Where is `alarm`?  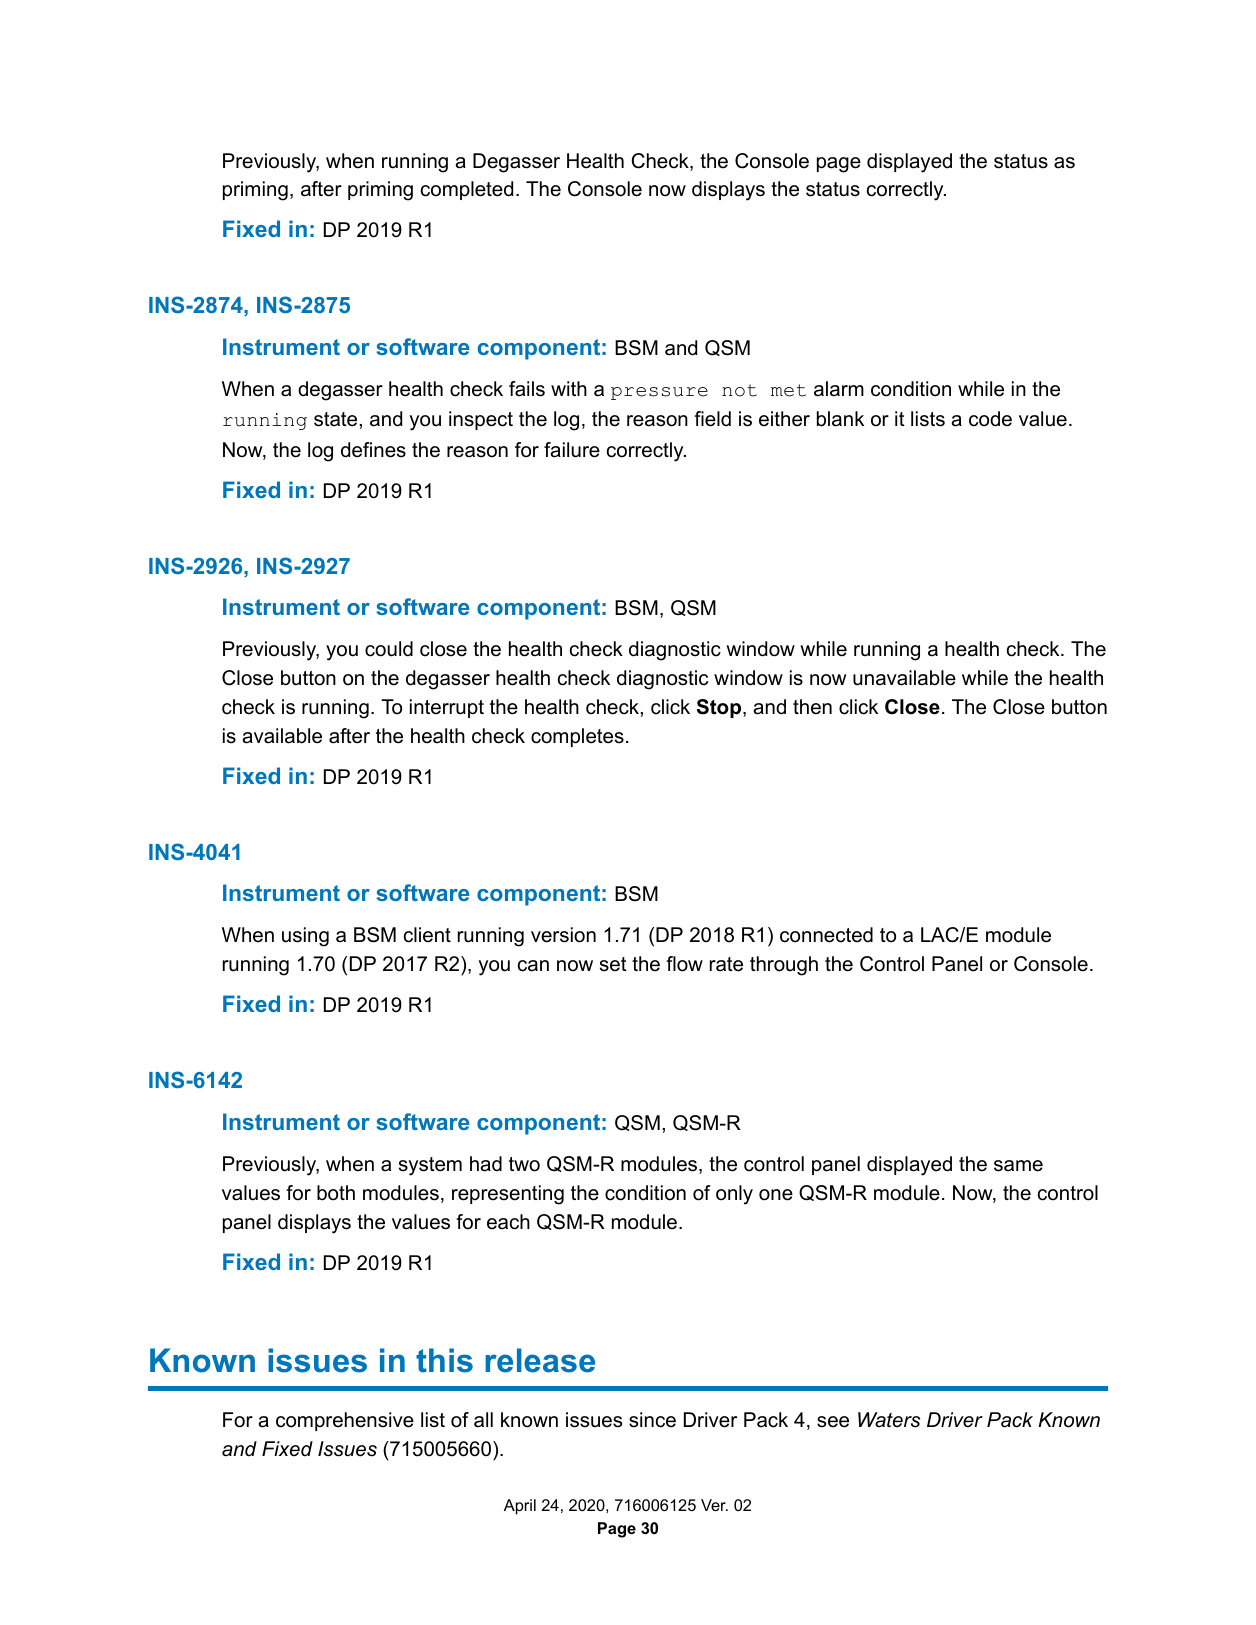
alarm is located at coordinates (839, 389).
